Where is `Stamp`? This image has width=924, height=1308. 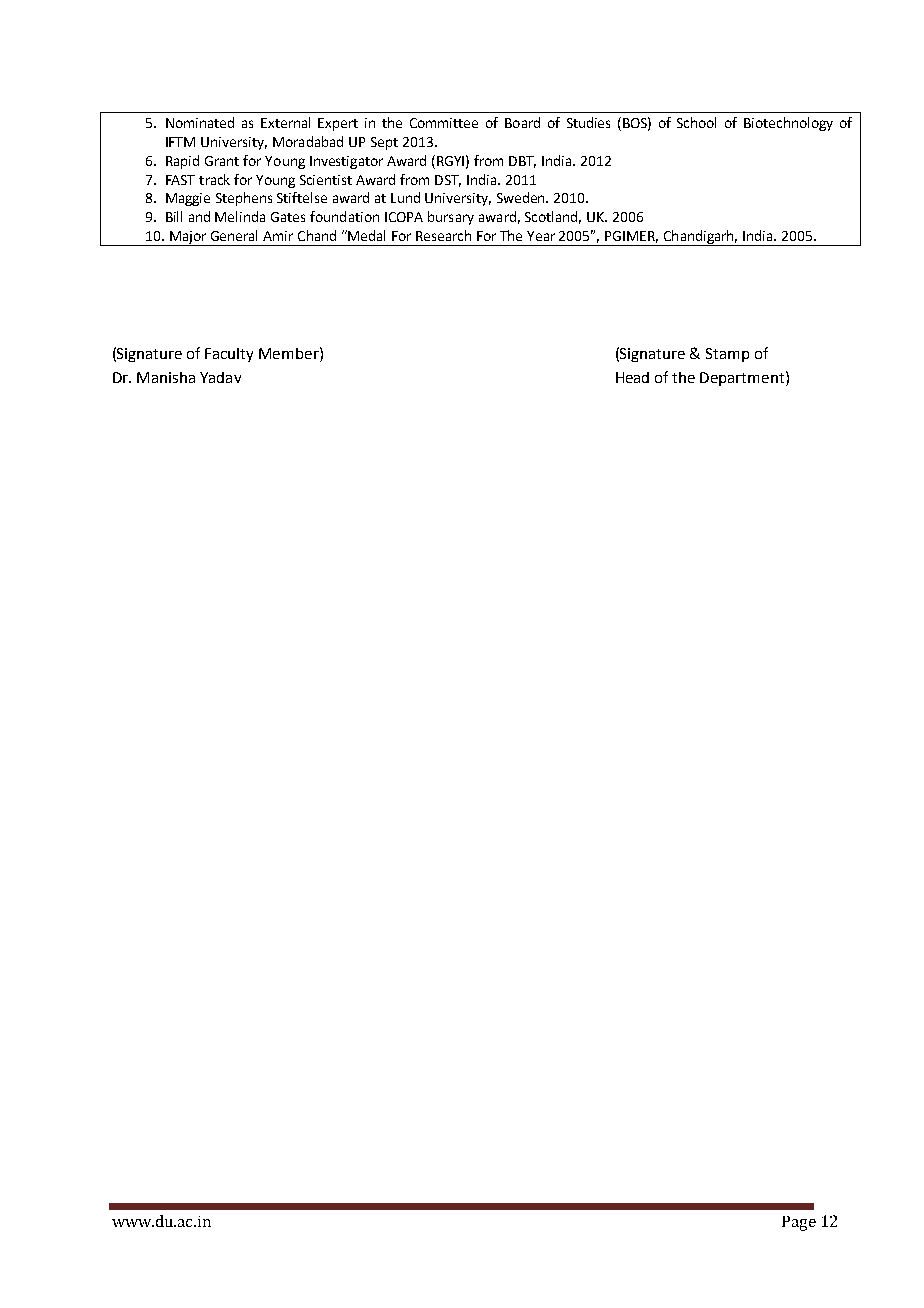 Stamp is located at coordinates (727, 355).
